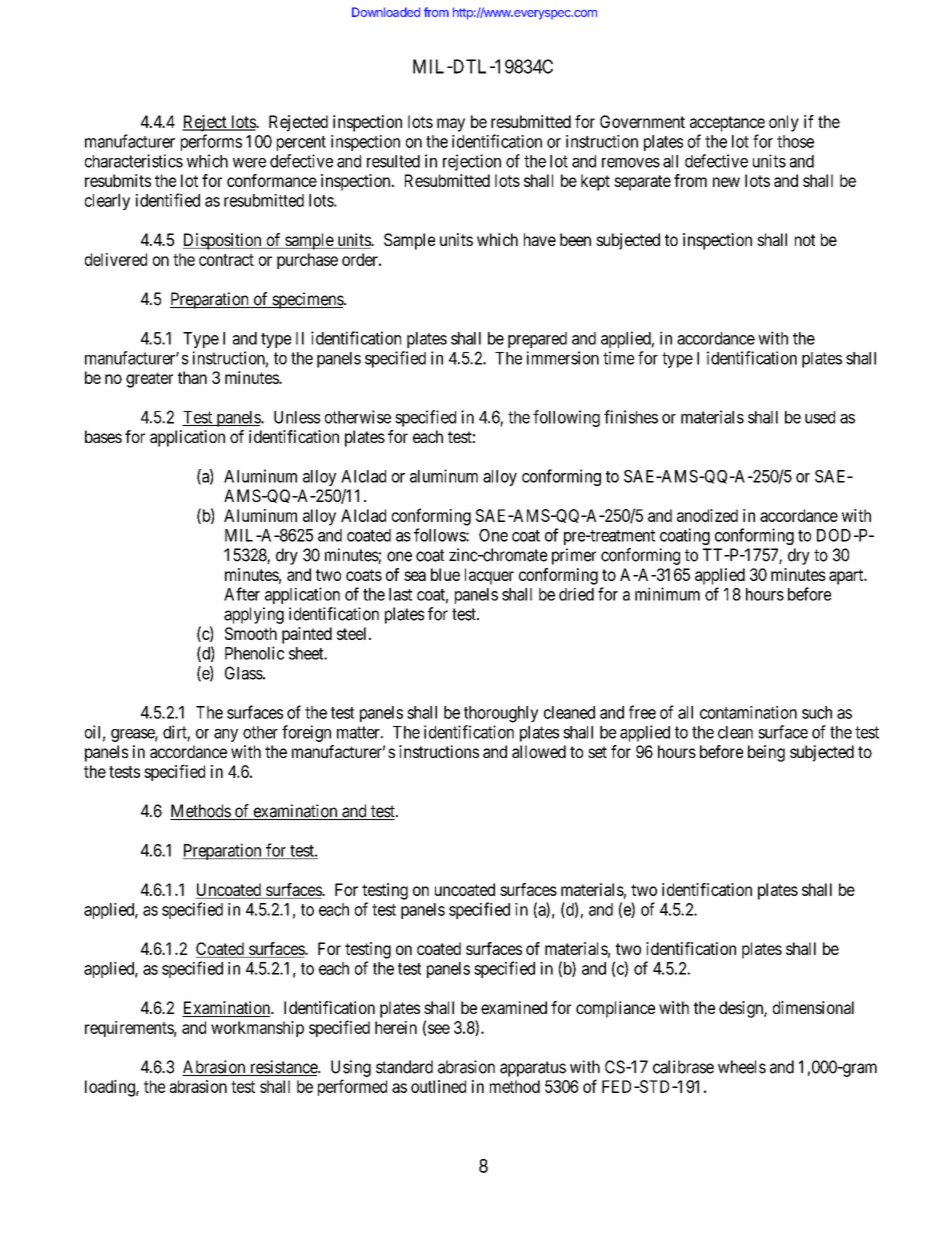 Image resolution: width=952 pixels, height=1233 pixels. Describe the element at coordinates (727, 124) in the screenshot. I see `acceptance` at that location.
